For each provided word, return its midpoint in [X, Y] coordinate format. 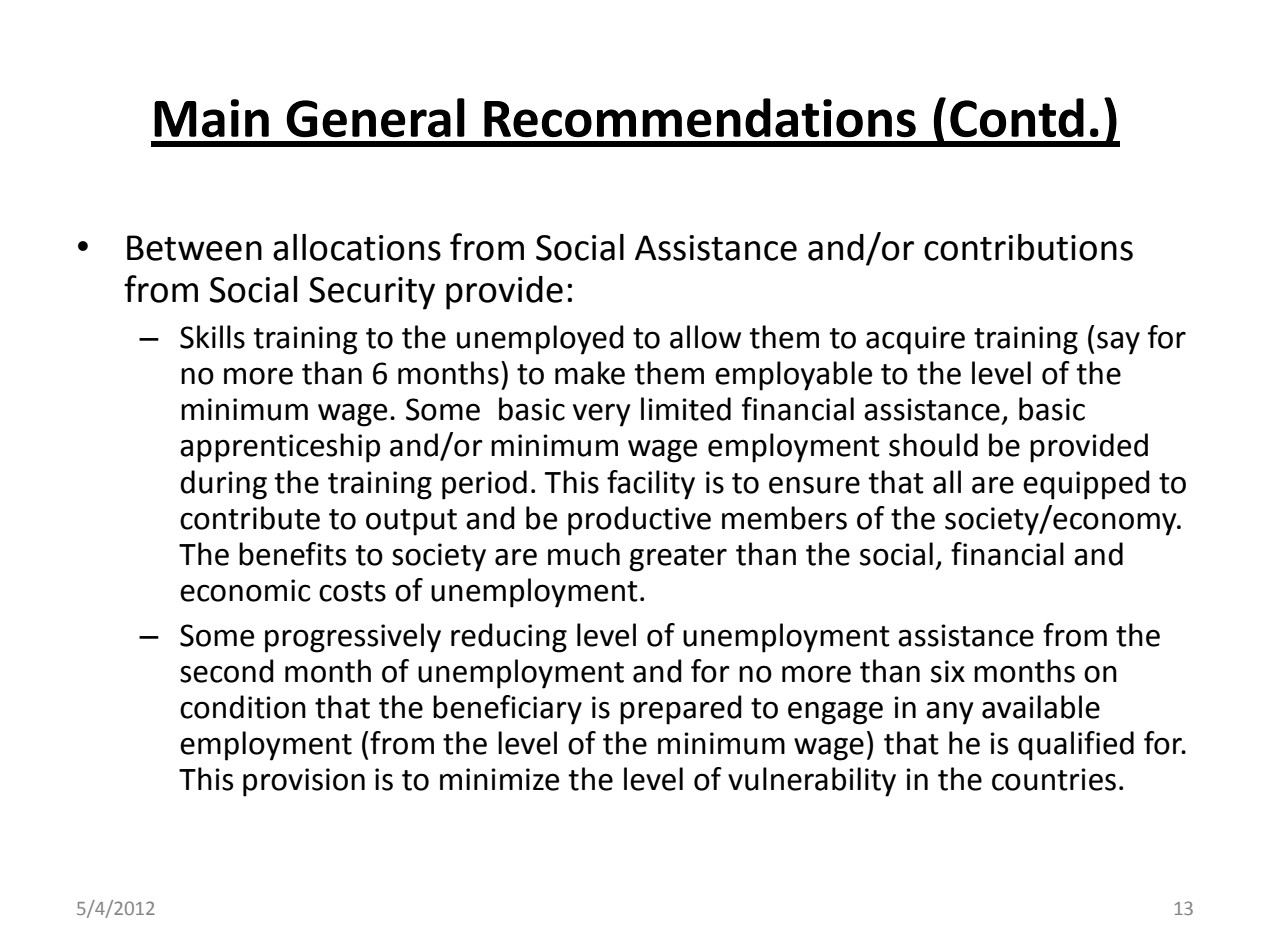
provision [304, 782]
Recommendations [700, 118]
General [375, 118]
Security [372, 293]
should [933, 445]
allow [705, 337]
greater [678, 558]
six [948, 671]
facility [651, 485]
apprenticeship [280, 448]
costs [352, 591]
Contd [1017, 118]
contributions [1028, 247]
